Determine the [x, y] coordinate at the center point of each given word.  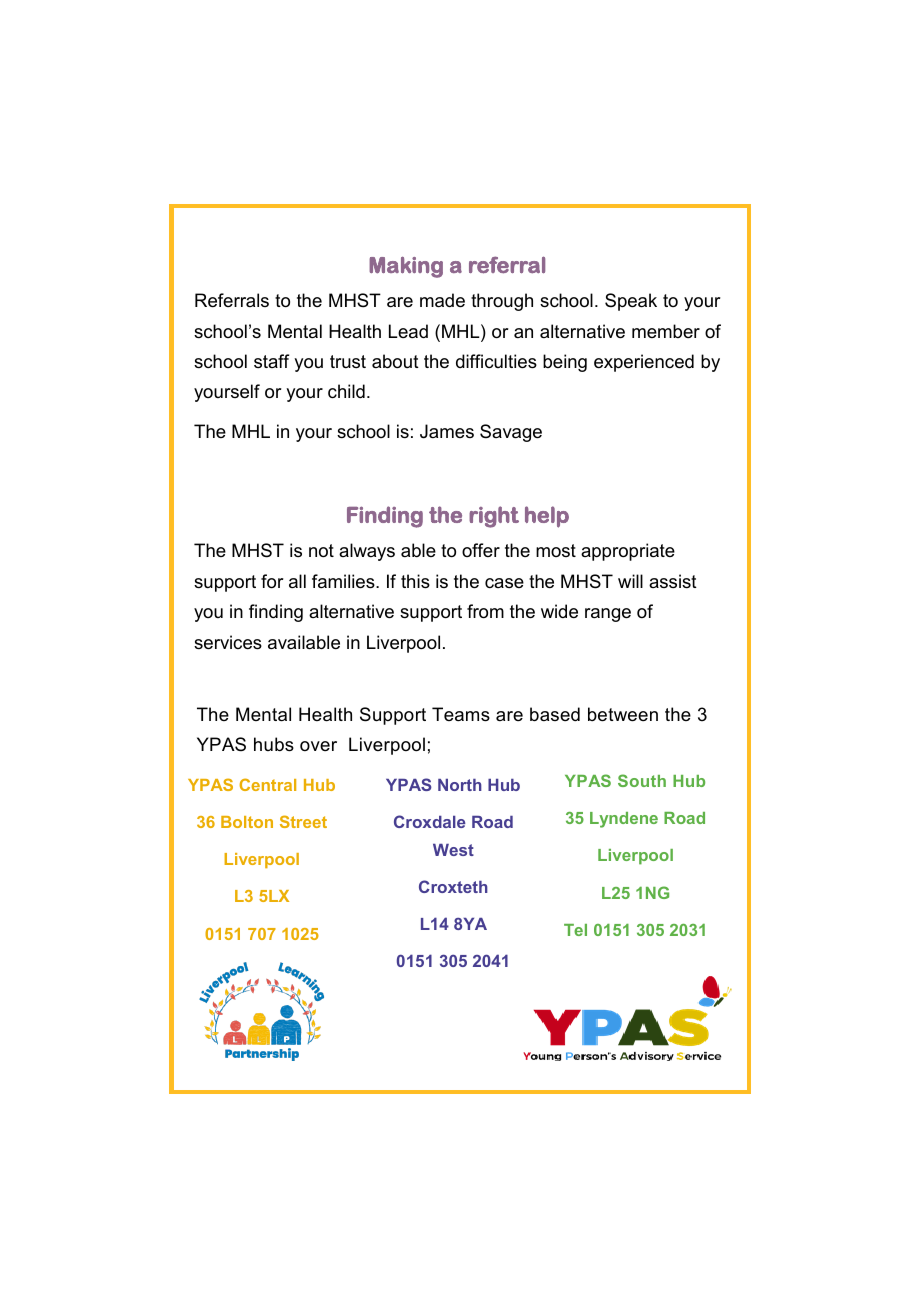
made [442, 300]
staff [271, 361]
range [608, 615]
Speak [631, 302]
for [272, 581]
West [453, 850]
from [485, 611]
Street [303, 821]
